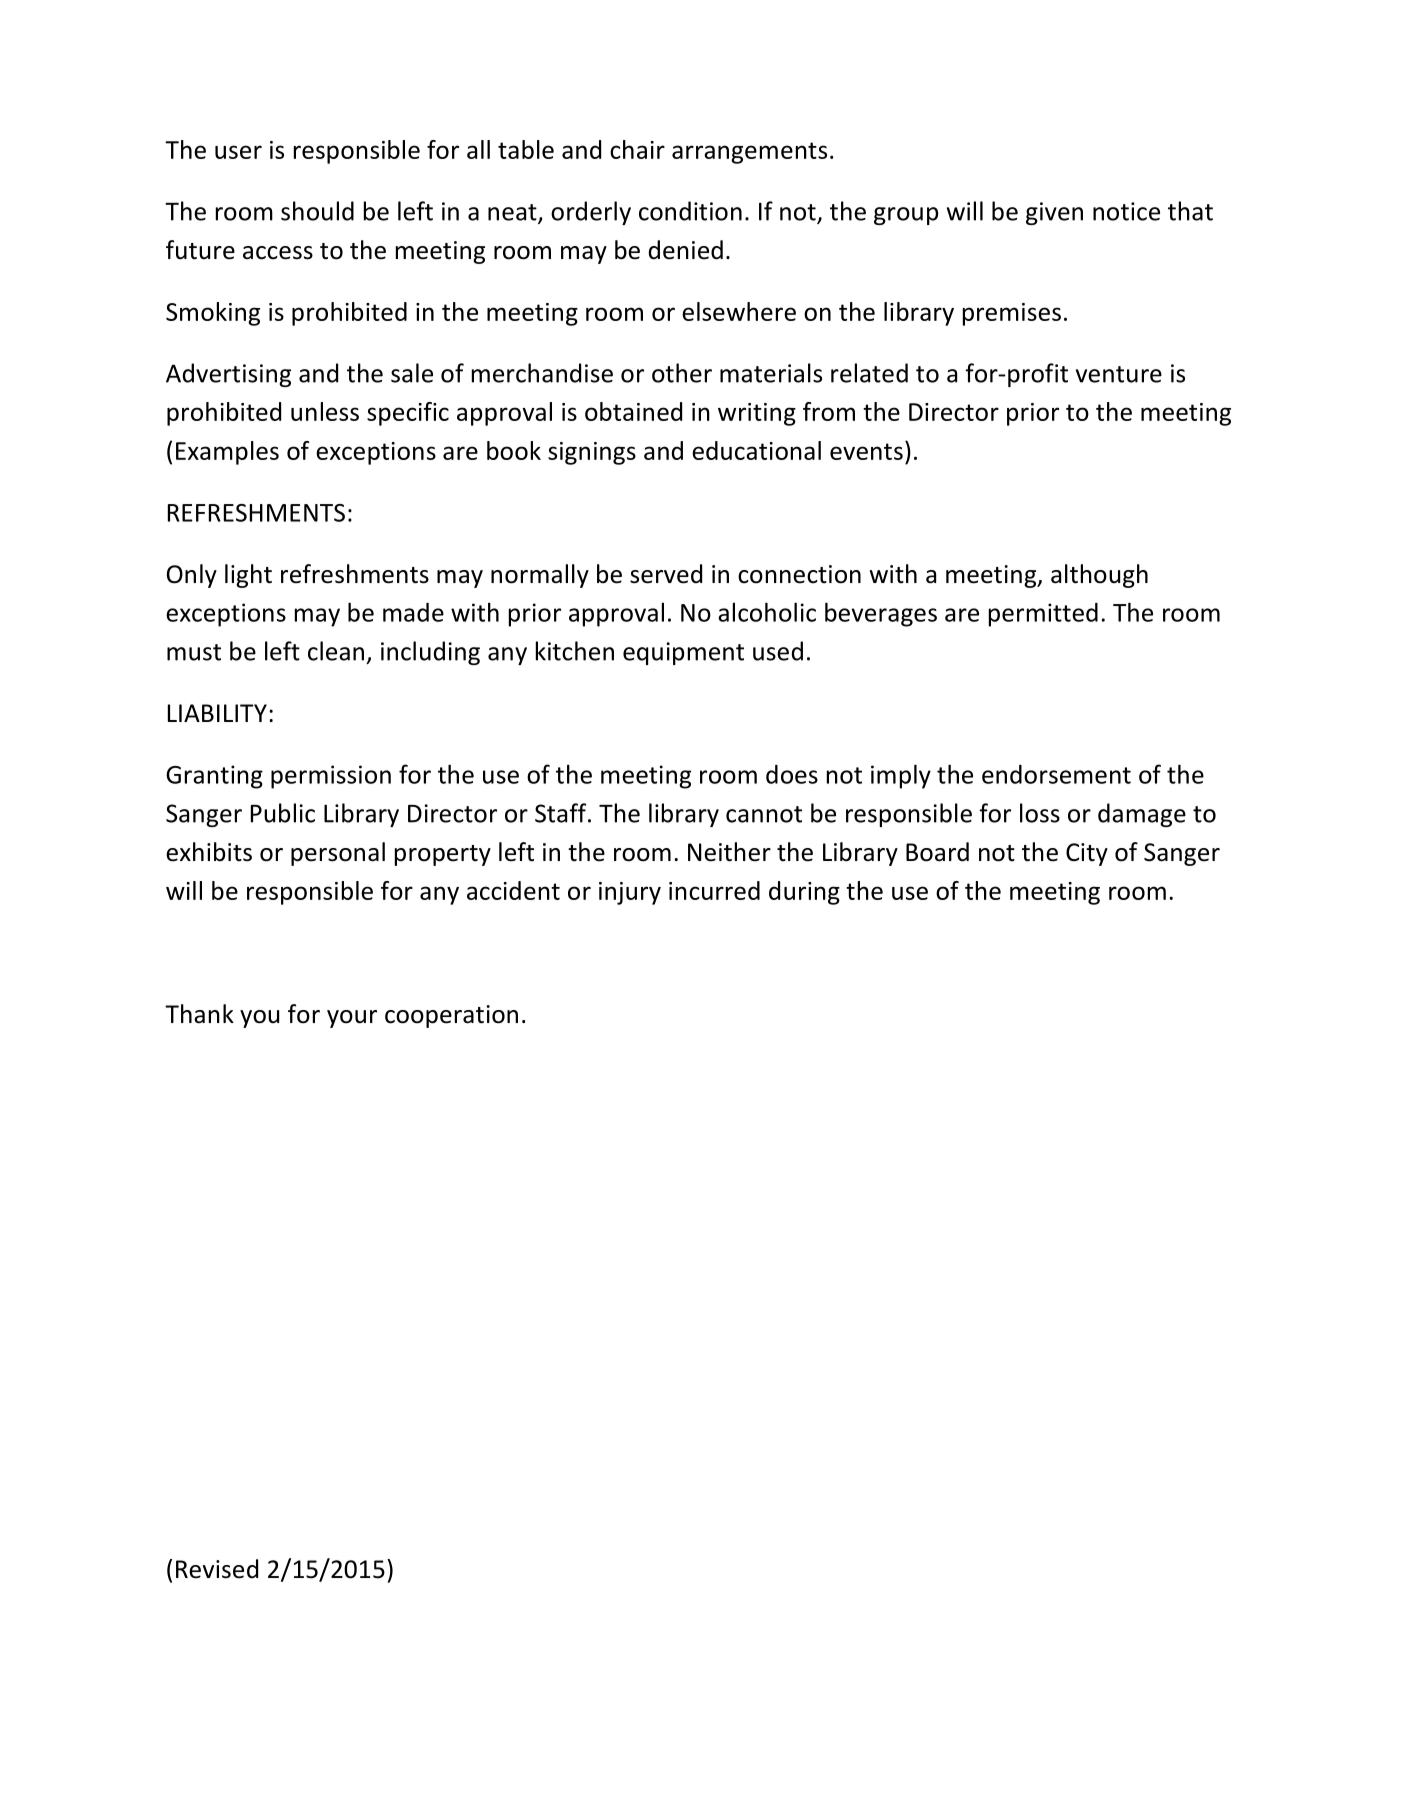 This image has height=1819, width=1406. Describe the element at coordinates (317, 211) in the image. I see `should` at that location.
